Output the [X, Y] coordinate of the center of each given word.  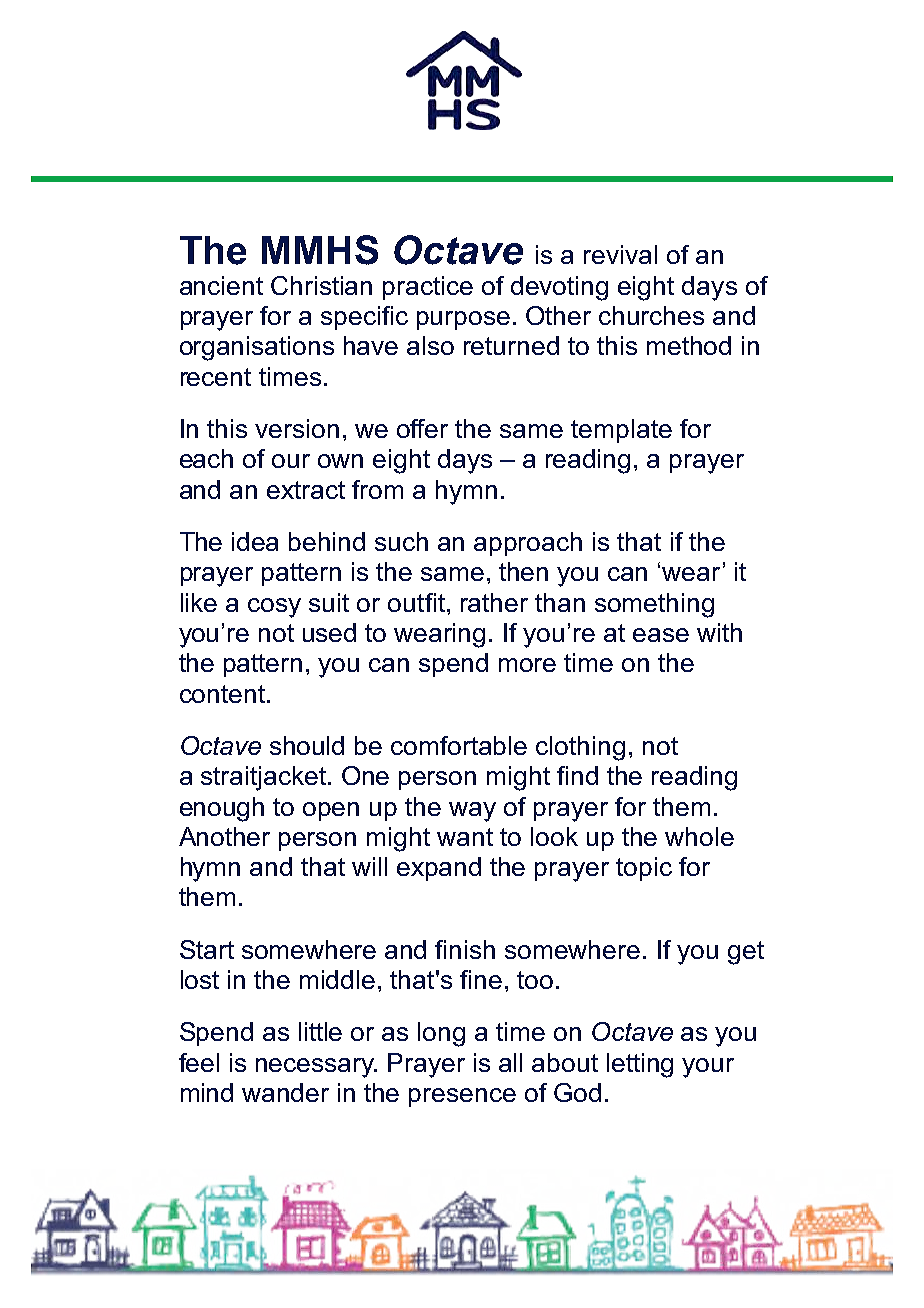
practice [428, 288]
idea [255, 541]
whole [699, 836]
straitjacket [265, 778]
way [472, 812]
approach [528, 544]
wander [285, 1092]
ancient [221, 285]
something [654, 605]
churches [651, 315]
